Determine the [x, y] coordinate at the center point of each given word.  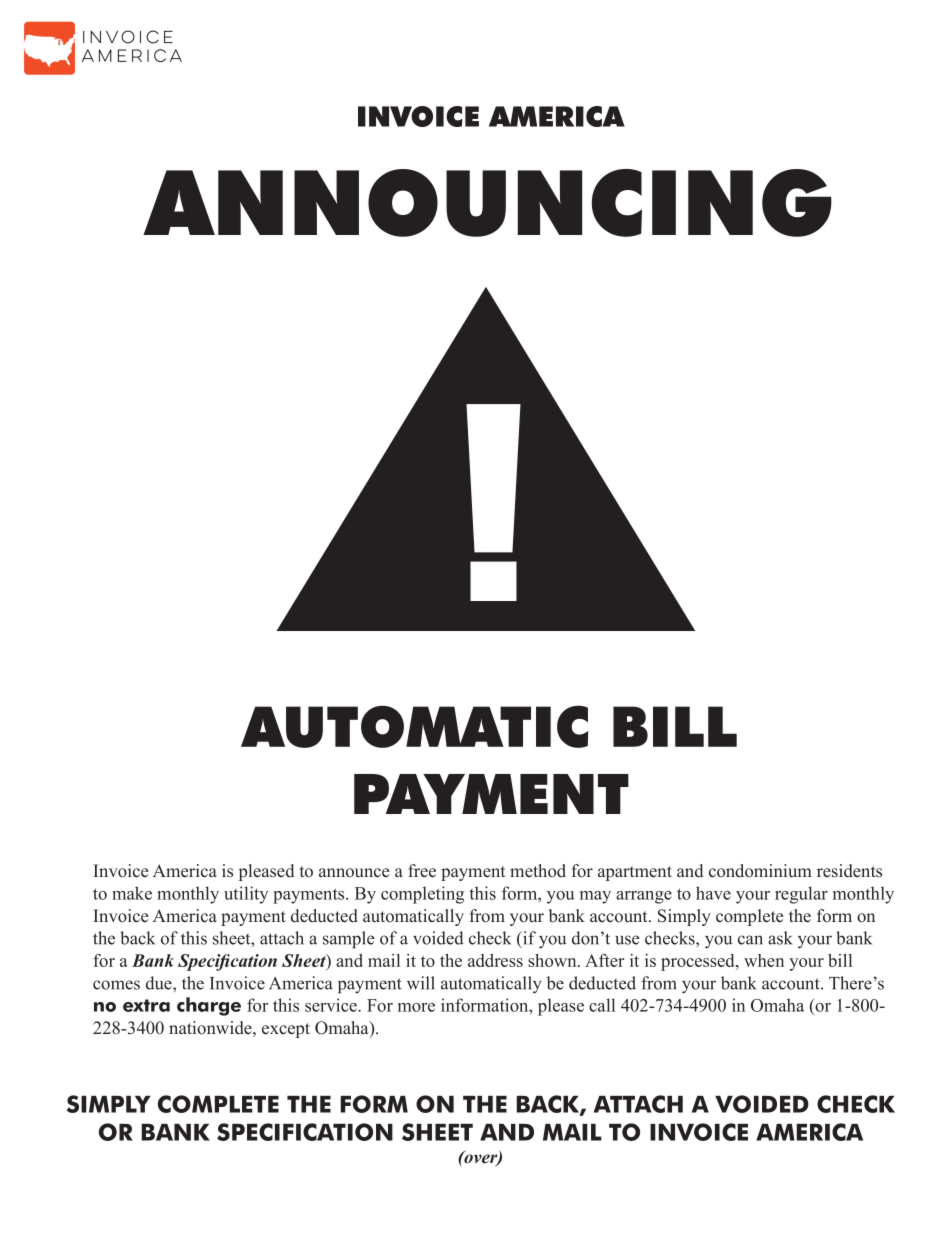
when [764, 960]
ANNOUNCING [487, 203]
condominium [760, 871]
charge [209, 1006]
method [538, 871]
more [416, 1007]
